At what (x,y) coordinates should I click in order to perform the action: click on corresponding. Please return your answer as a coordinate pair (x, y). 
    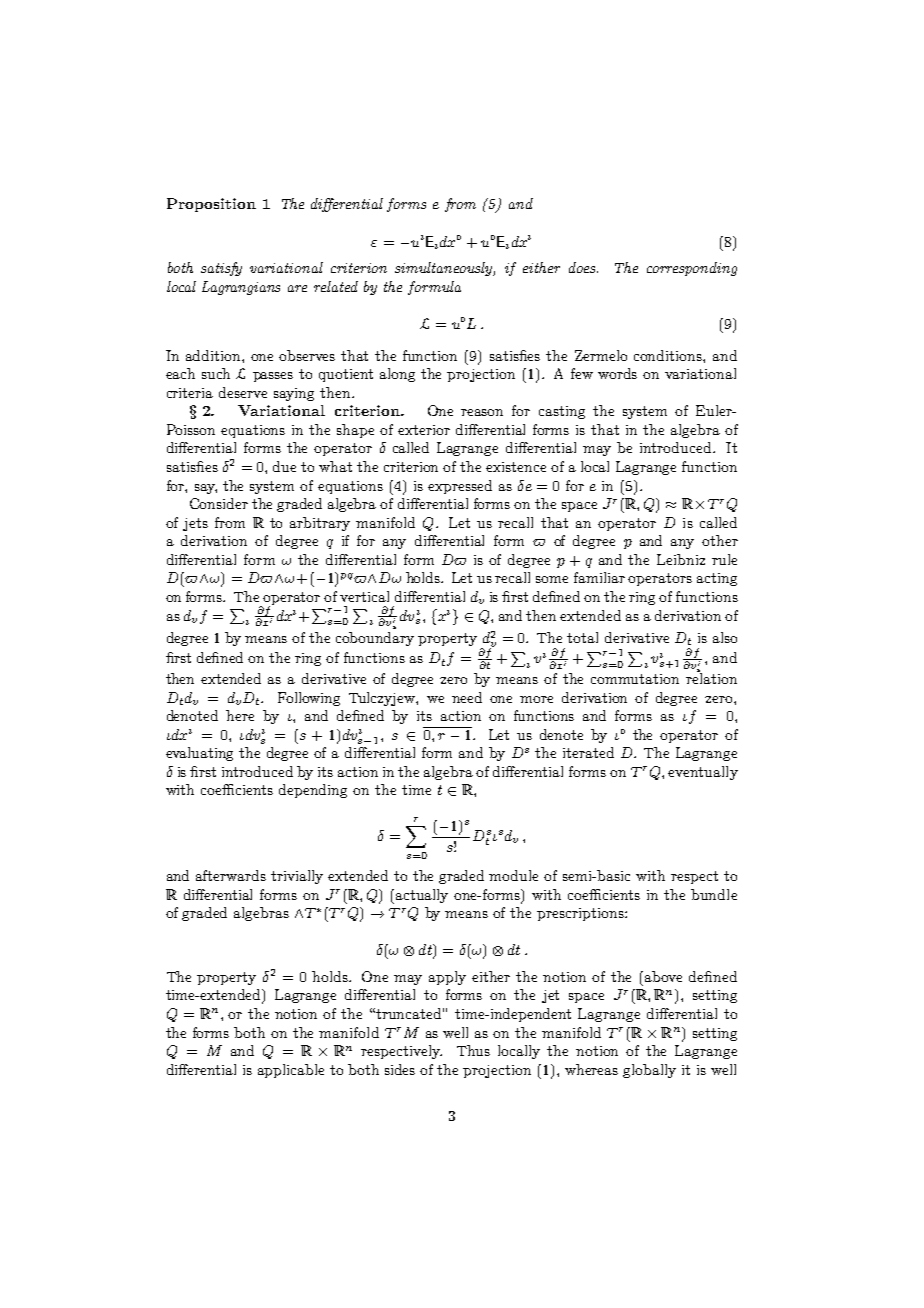
    Looking at the image, I should click on (692, 269).
